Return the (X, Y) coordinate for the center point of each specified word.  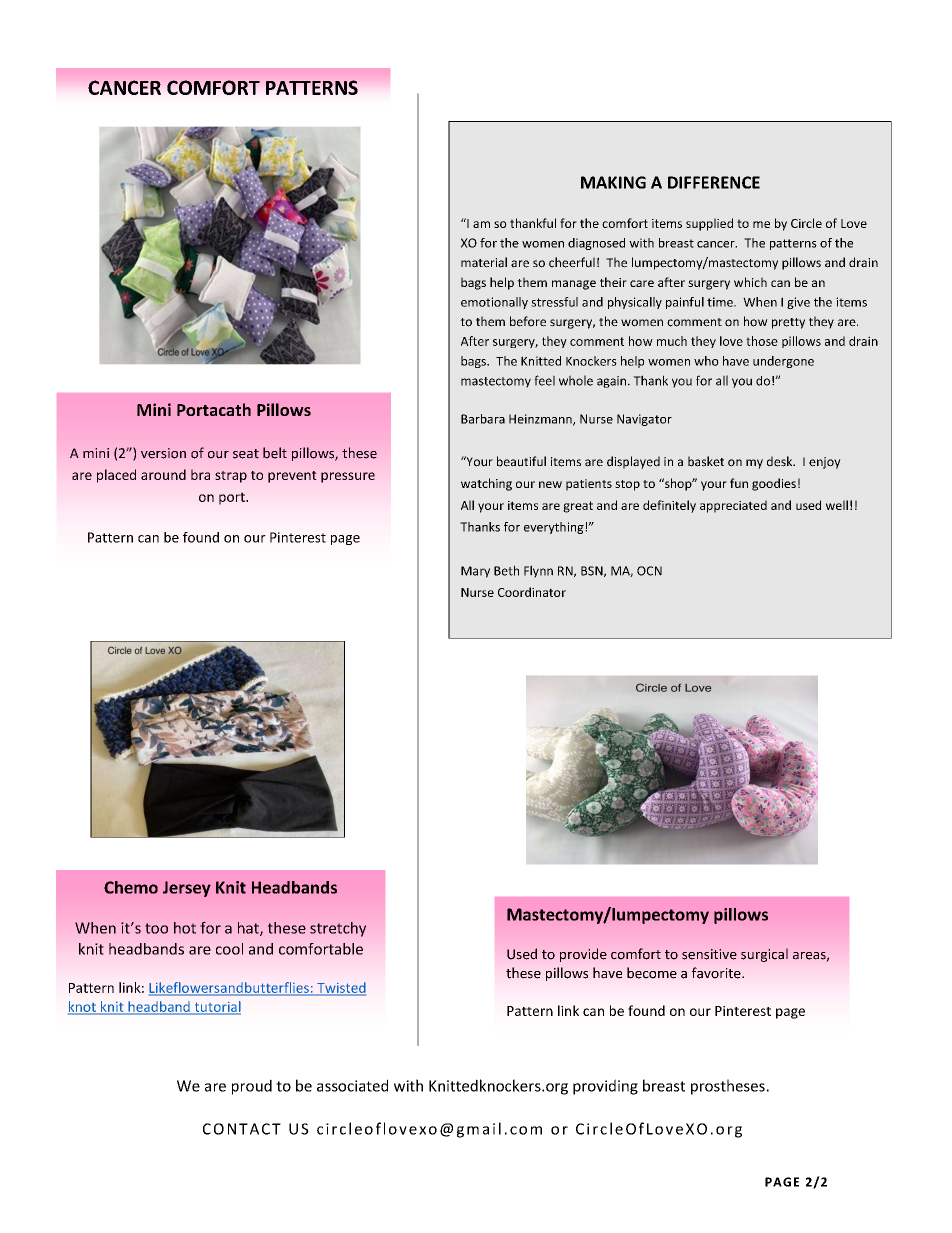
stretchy (338, 929)
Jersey (187, 889)
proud (252, 1087)
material (484, 262)
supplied (709, 224)
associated (352, 1085)
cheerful (572, 262)
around (163, 474)
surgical (764, 955)
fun (739, 483)
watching (486, 484)
